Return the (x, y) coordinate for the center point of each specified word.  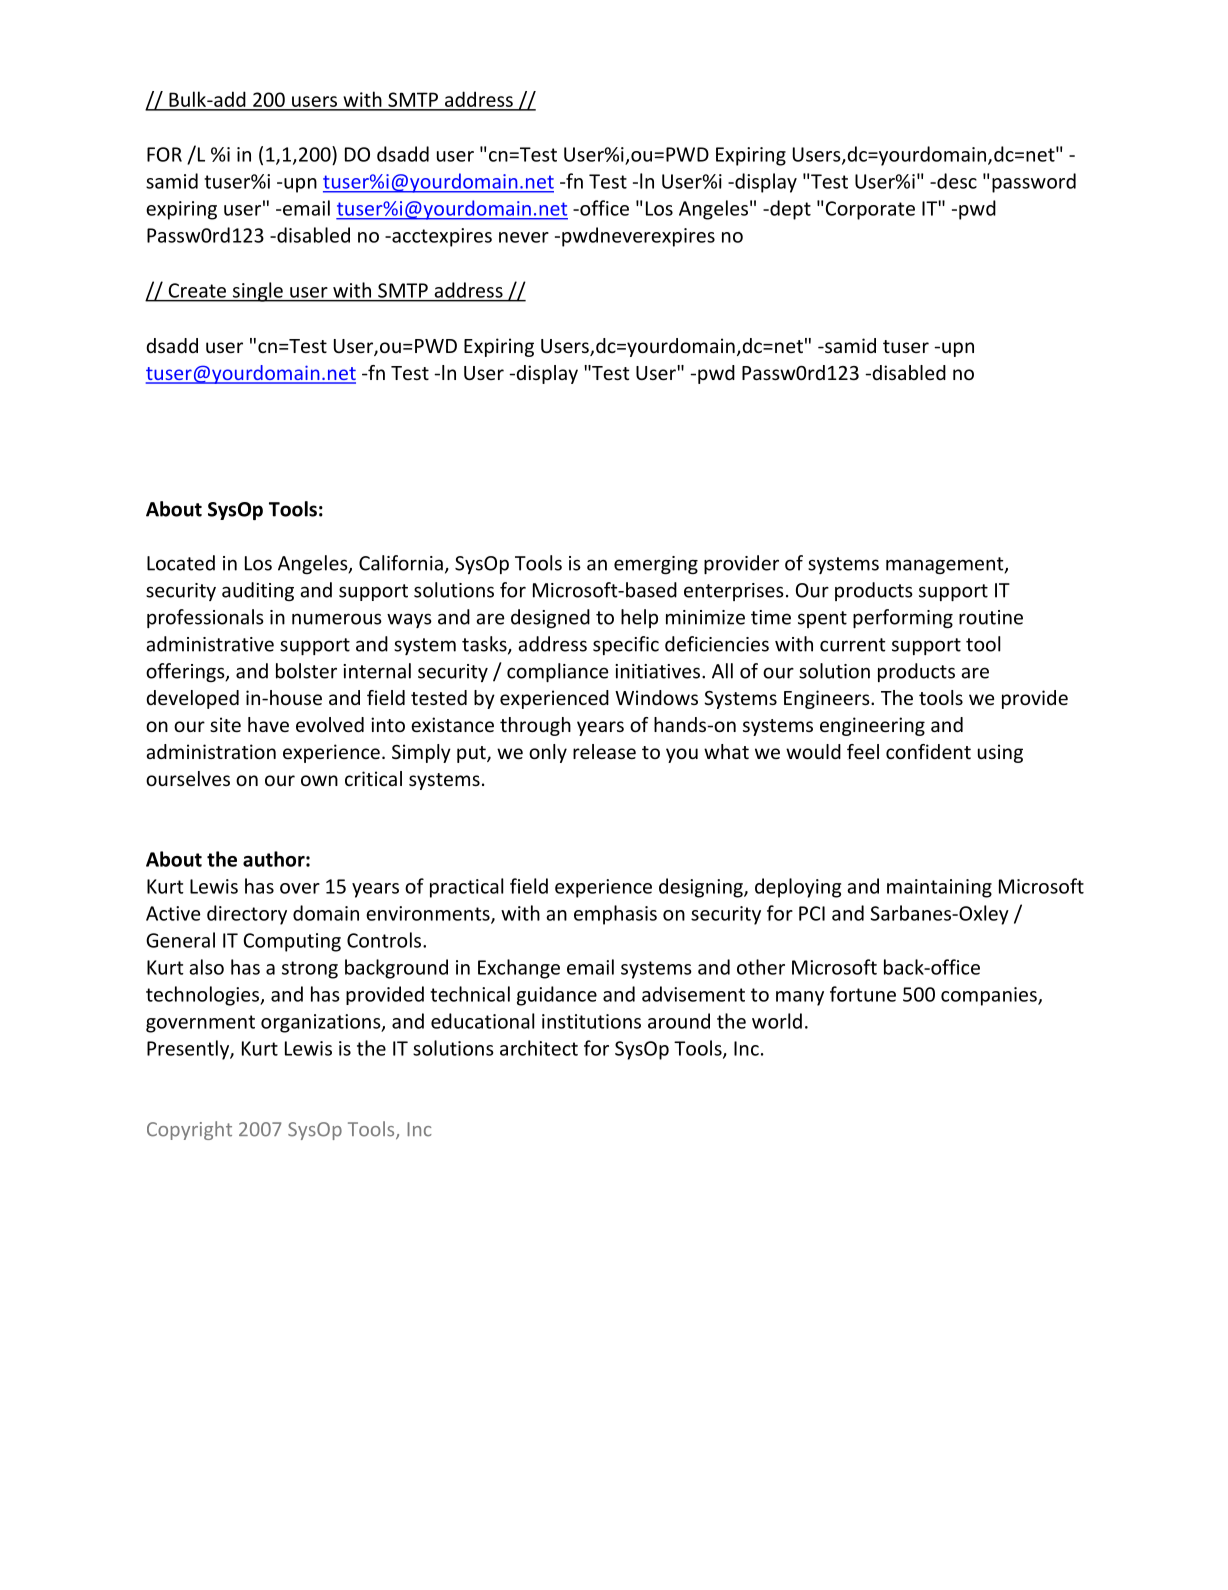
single (257, 292)
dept (789, 210)
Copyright (189, 1130)
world (777, 1021)
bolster (306, 671)
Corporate (870, 210)
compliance (558, 672)
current (852, 645)
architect (539, 1048)
